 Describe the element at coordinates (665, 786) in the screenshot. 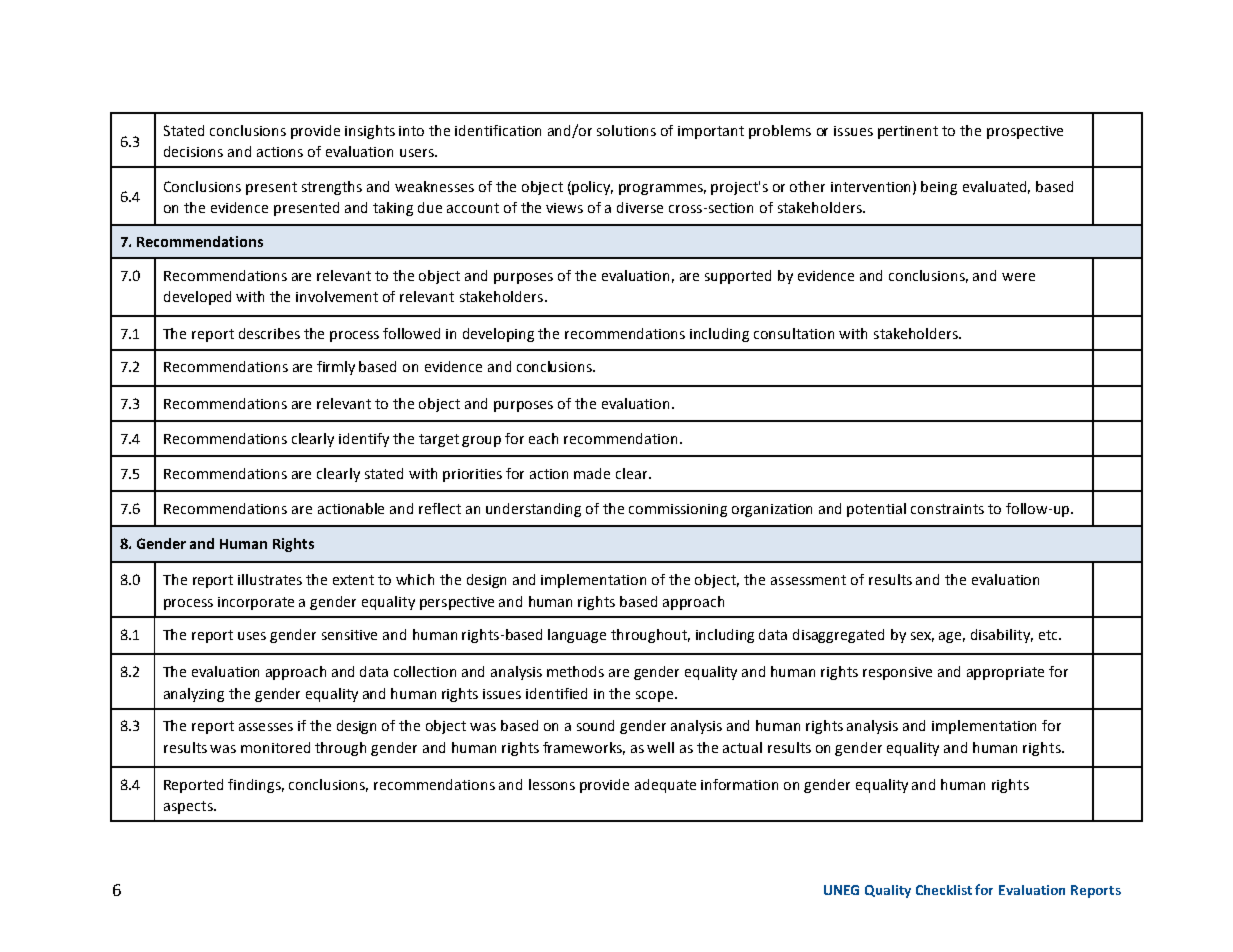

I see `adequate` at that location.
